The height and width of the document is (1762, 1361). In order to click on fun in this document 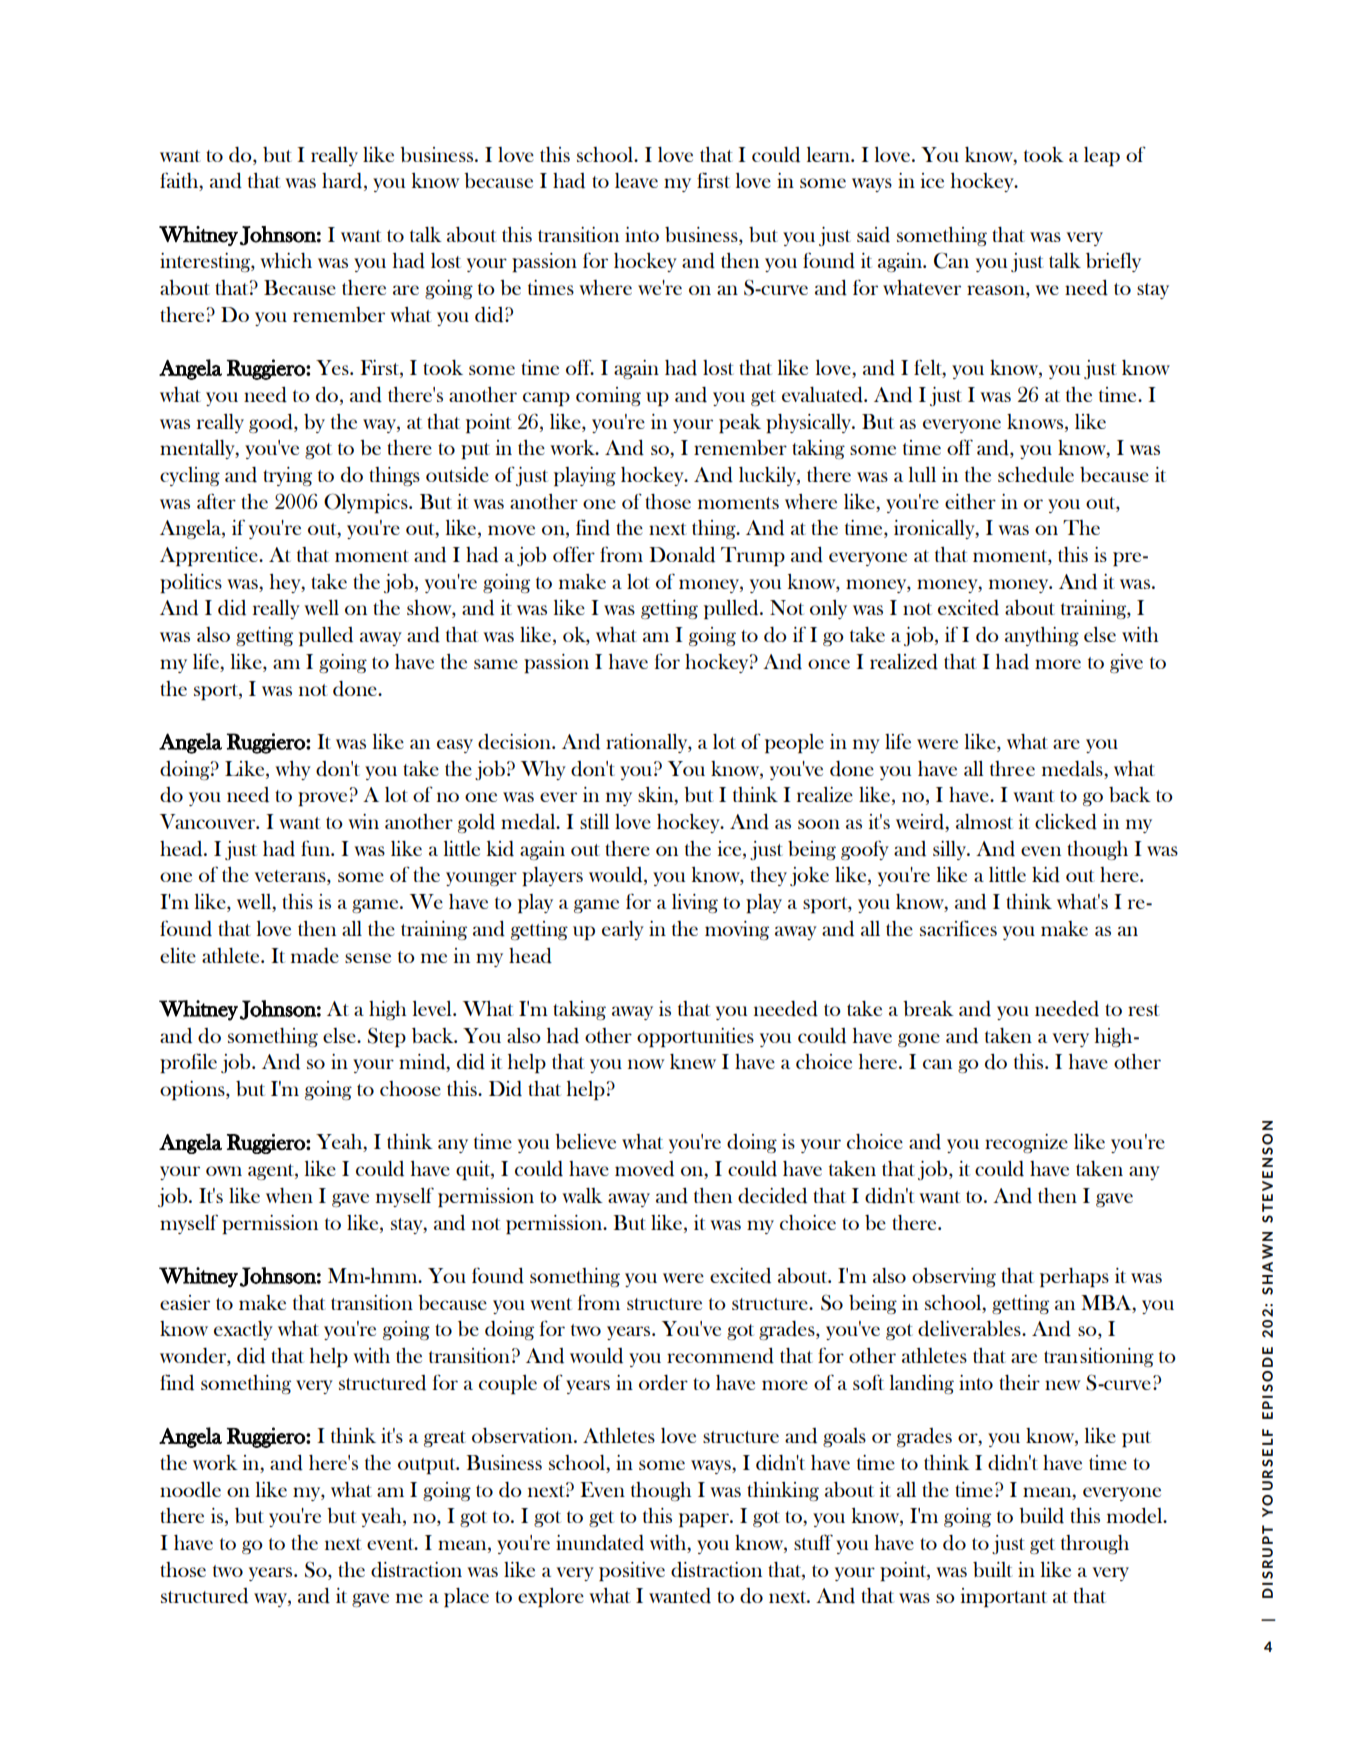, I will do `click(316, 848)`.
